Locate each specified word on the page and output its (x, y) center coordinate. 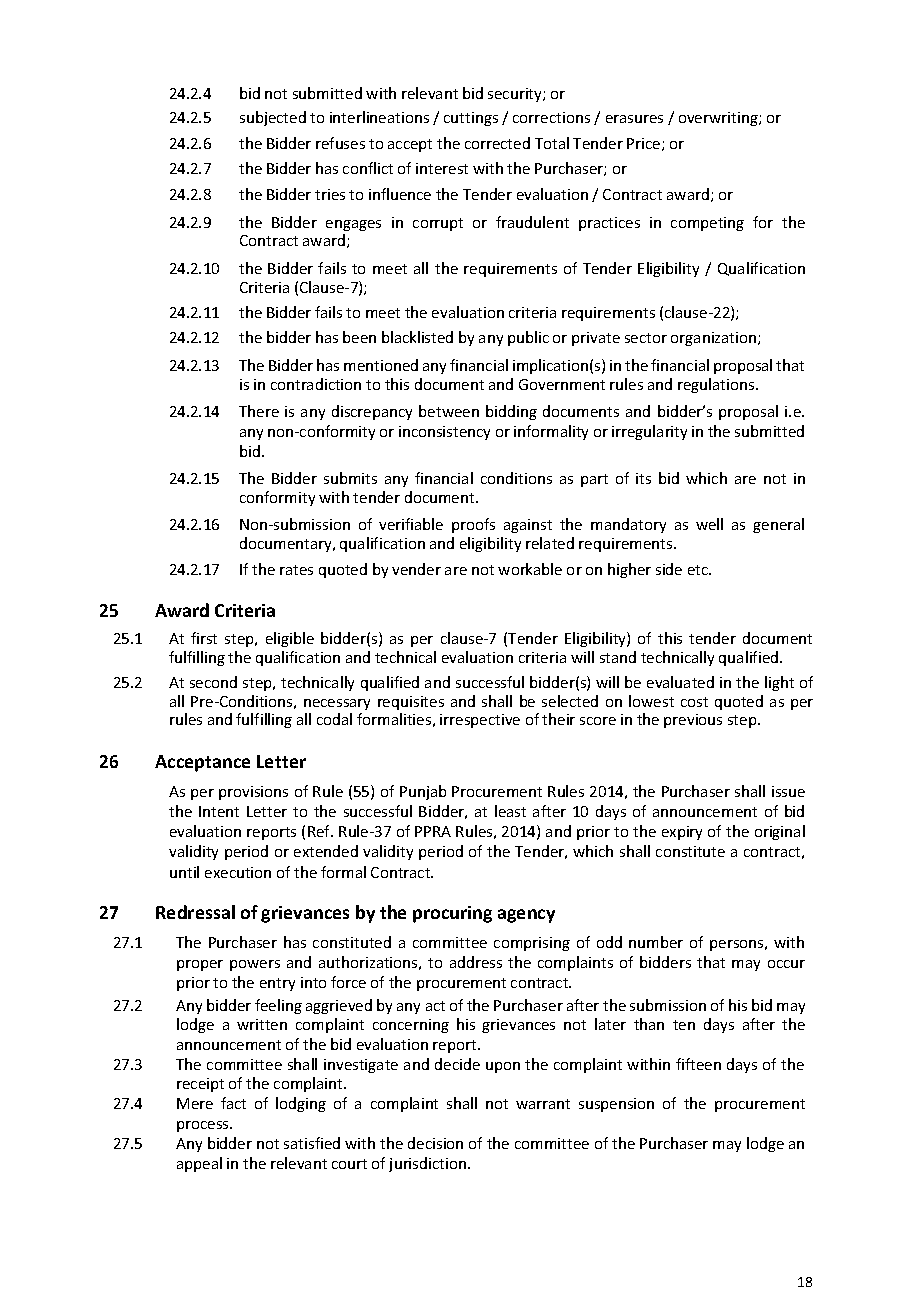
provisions (253, 793)
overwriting (719, 119)
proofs (473, 525)
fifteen (698, 1064)
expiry (682, 833)
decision (435, 1143)
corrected (497, 143)
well (709, 524)
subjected (273, 118)
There (259, 411)
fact (233, 1103)
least (510, 811)
